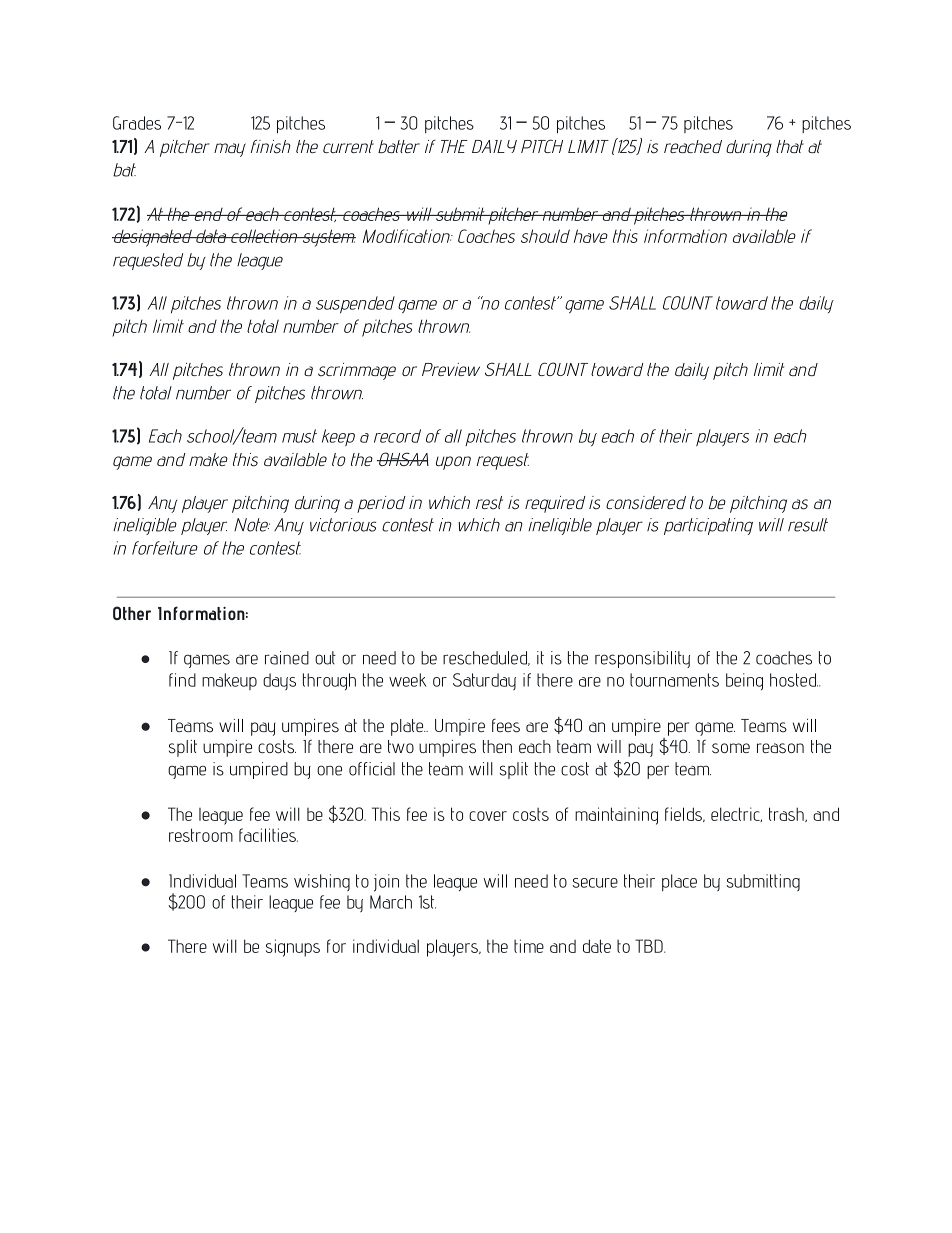 The width and height of the page is (952, 1233). Describe the element at coordinates (674, 680) in the page. I see `tournaments` at that location.
